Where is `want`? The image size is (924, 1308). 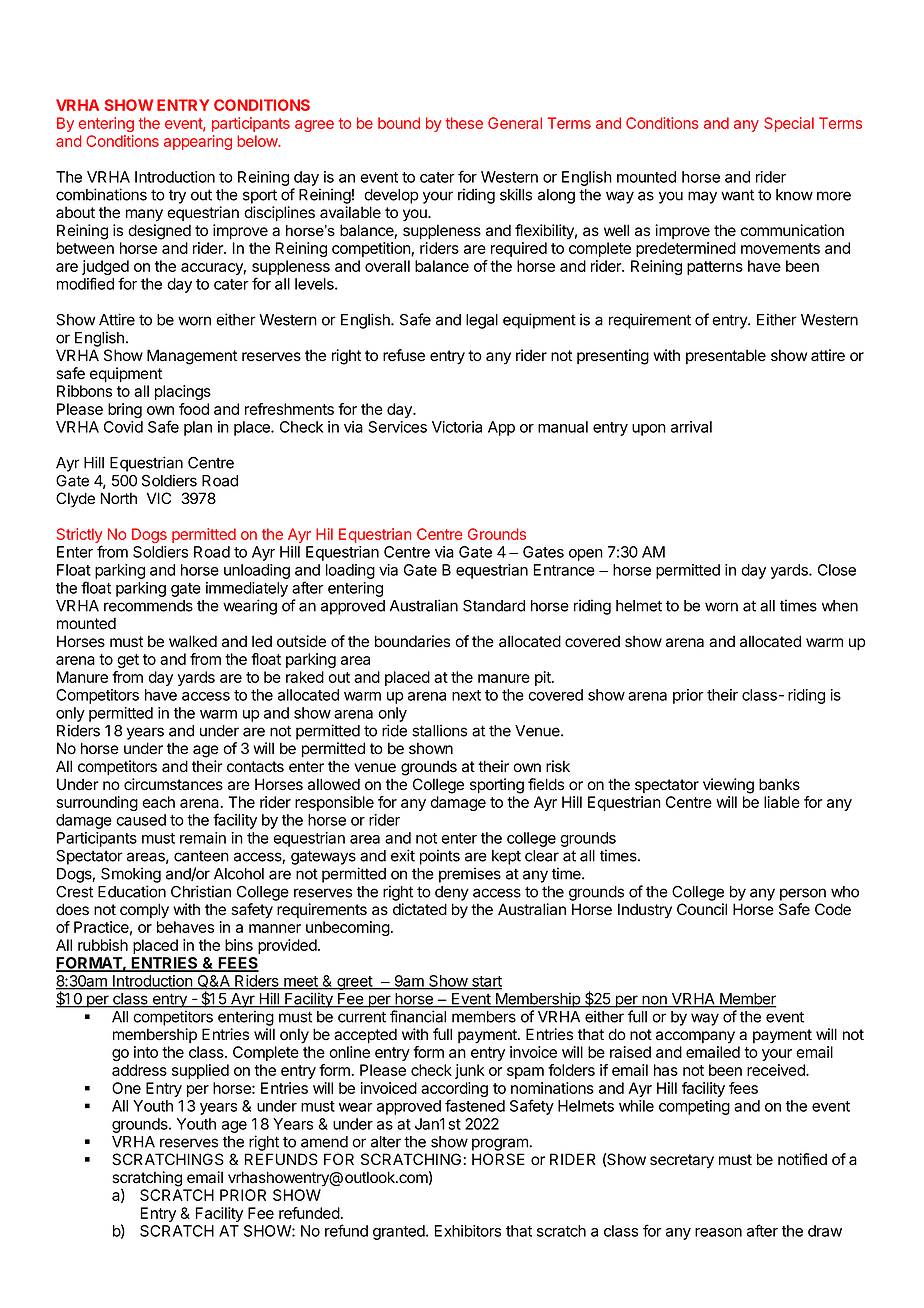
want is located at coordinates (737, 195).
